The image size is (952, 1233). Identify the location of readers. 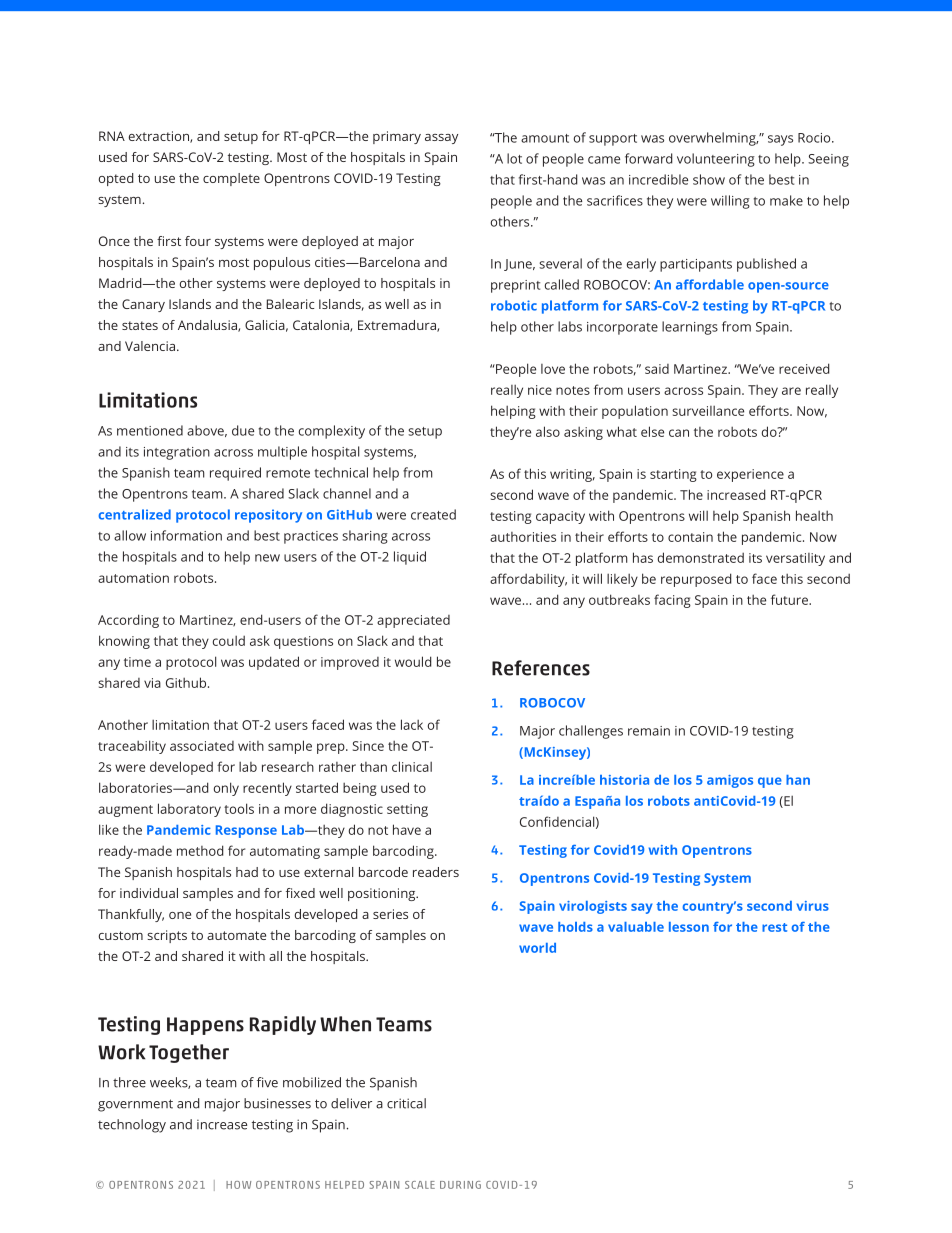
(436, 872).
